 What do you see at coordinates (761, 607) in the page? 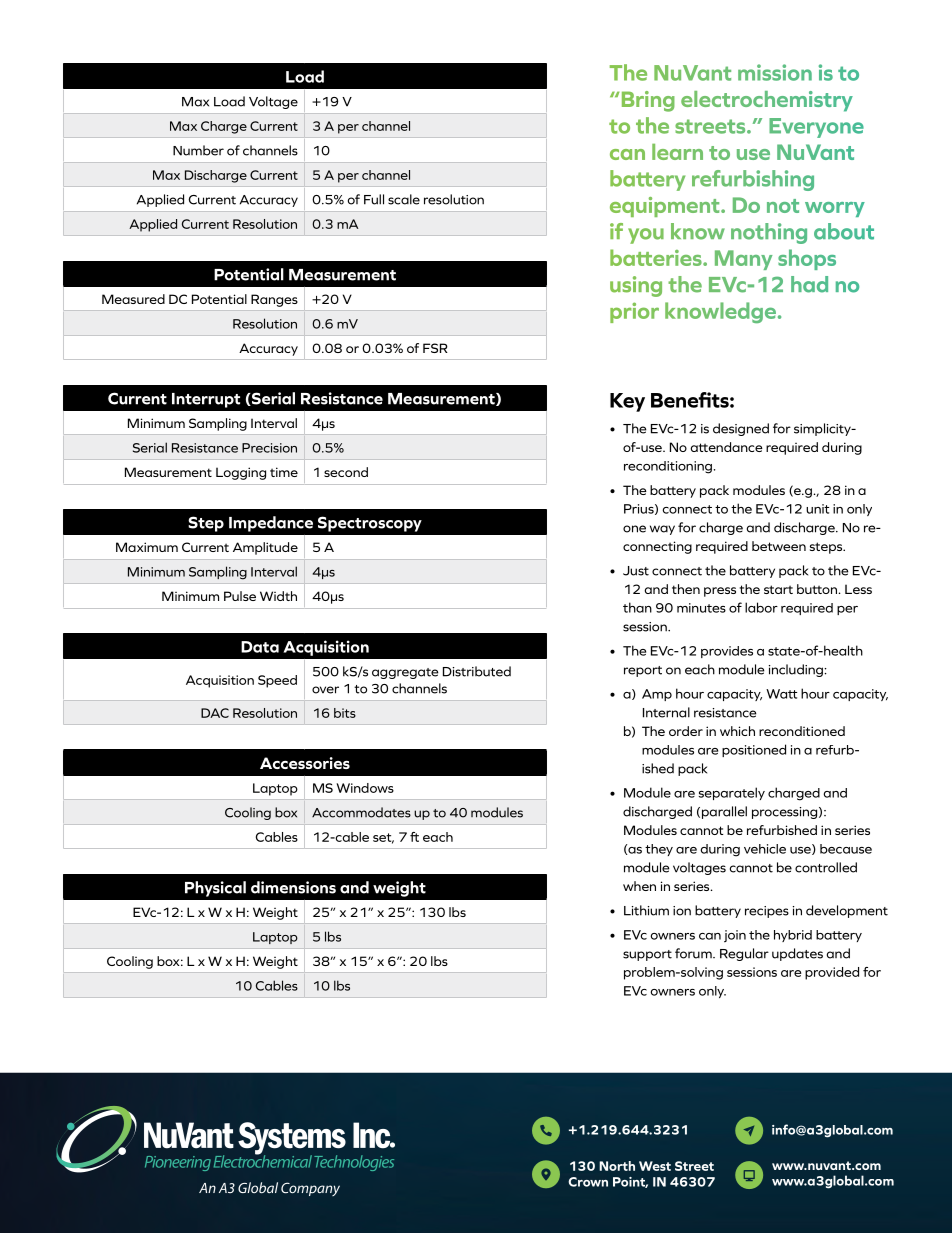
I see `labor` at bounding box center [761, 607].
